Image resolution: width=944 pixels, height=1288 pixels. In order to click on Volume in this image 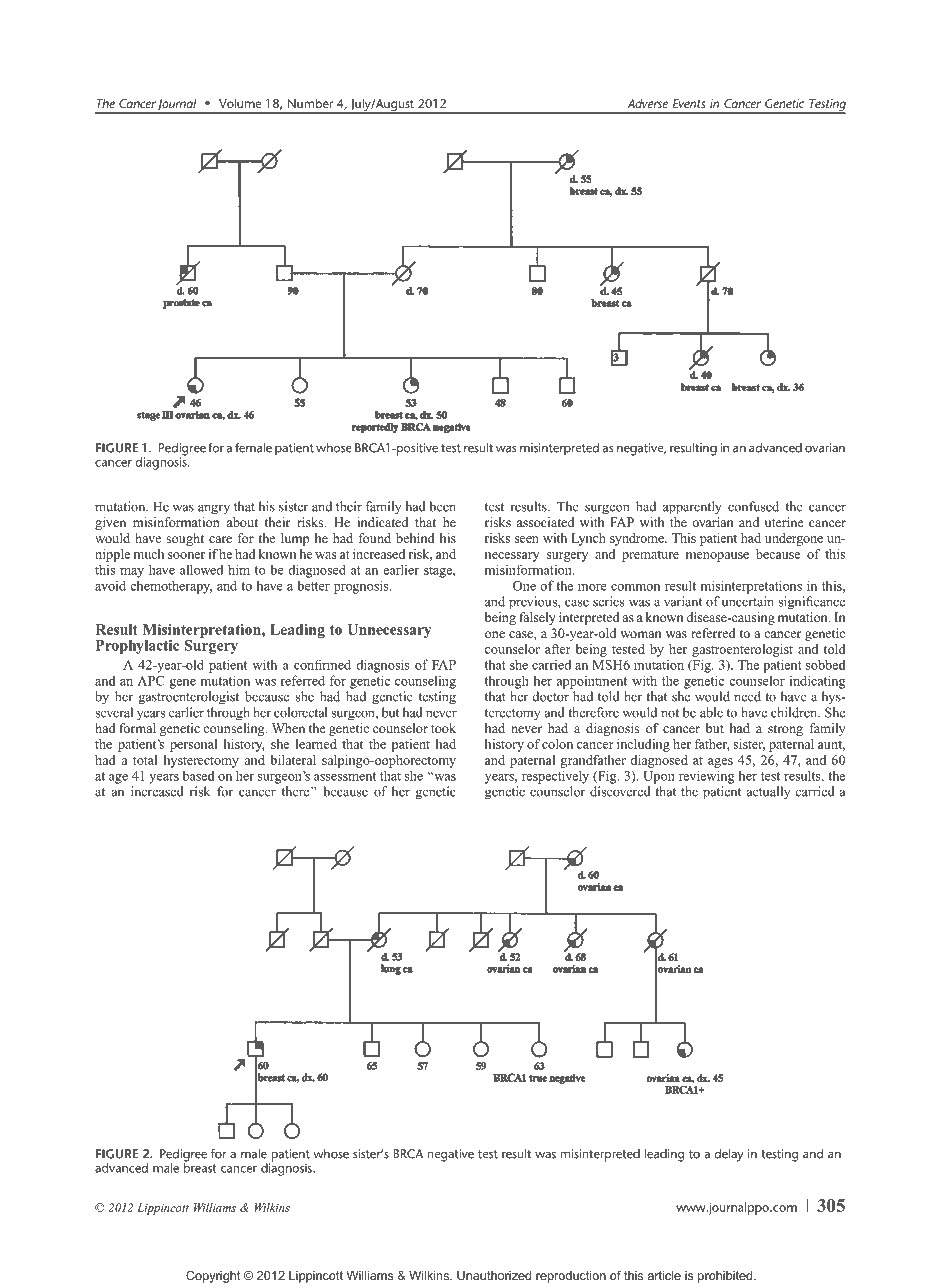, I will do `click(240, 103)`.
